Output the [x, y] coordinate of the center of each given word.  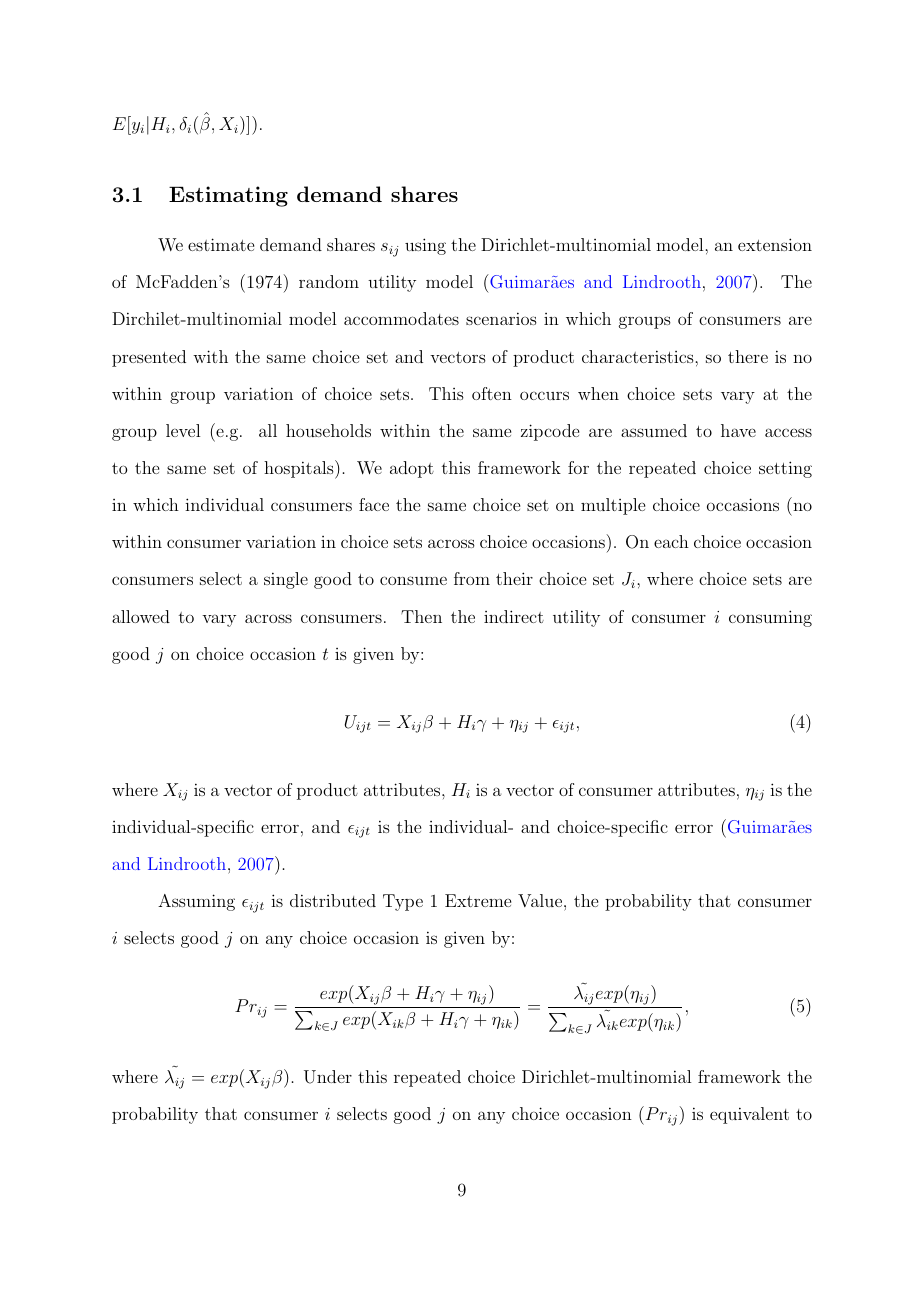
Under [328, 1077]
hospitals [300, 469]
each [671, 541]
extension [775, 244]
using [425, 246]
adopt [412, 469]
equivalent [749, 1115]
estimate [221, 244]
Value [540, 900]
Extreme [478, 900]
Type [403, 902]
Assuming [196, 902]
